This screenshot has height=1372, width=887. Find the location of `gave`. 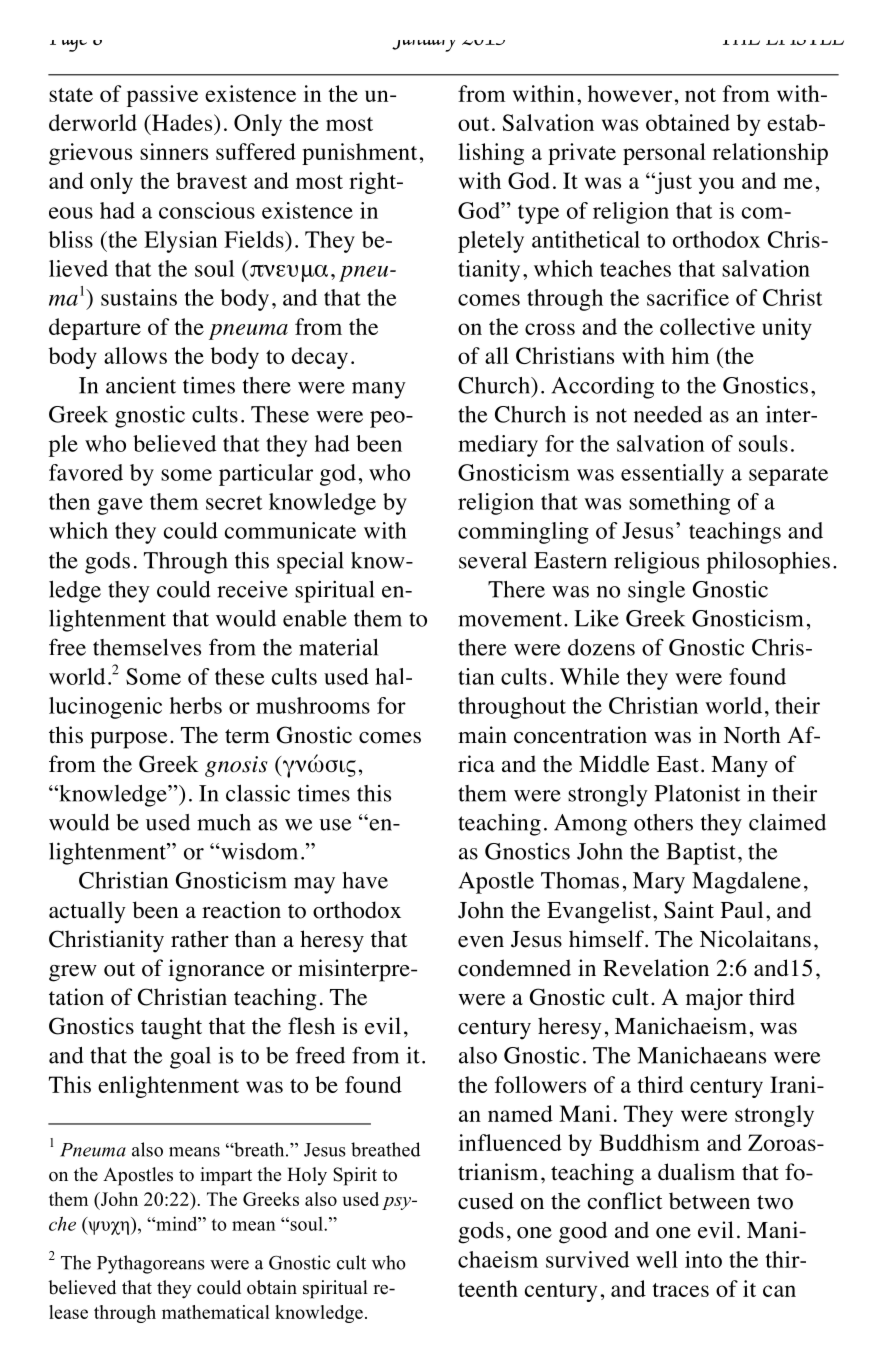

gave is located at coordinates (120, 506).
